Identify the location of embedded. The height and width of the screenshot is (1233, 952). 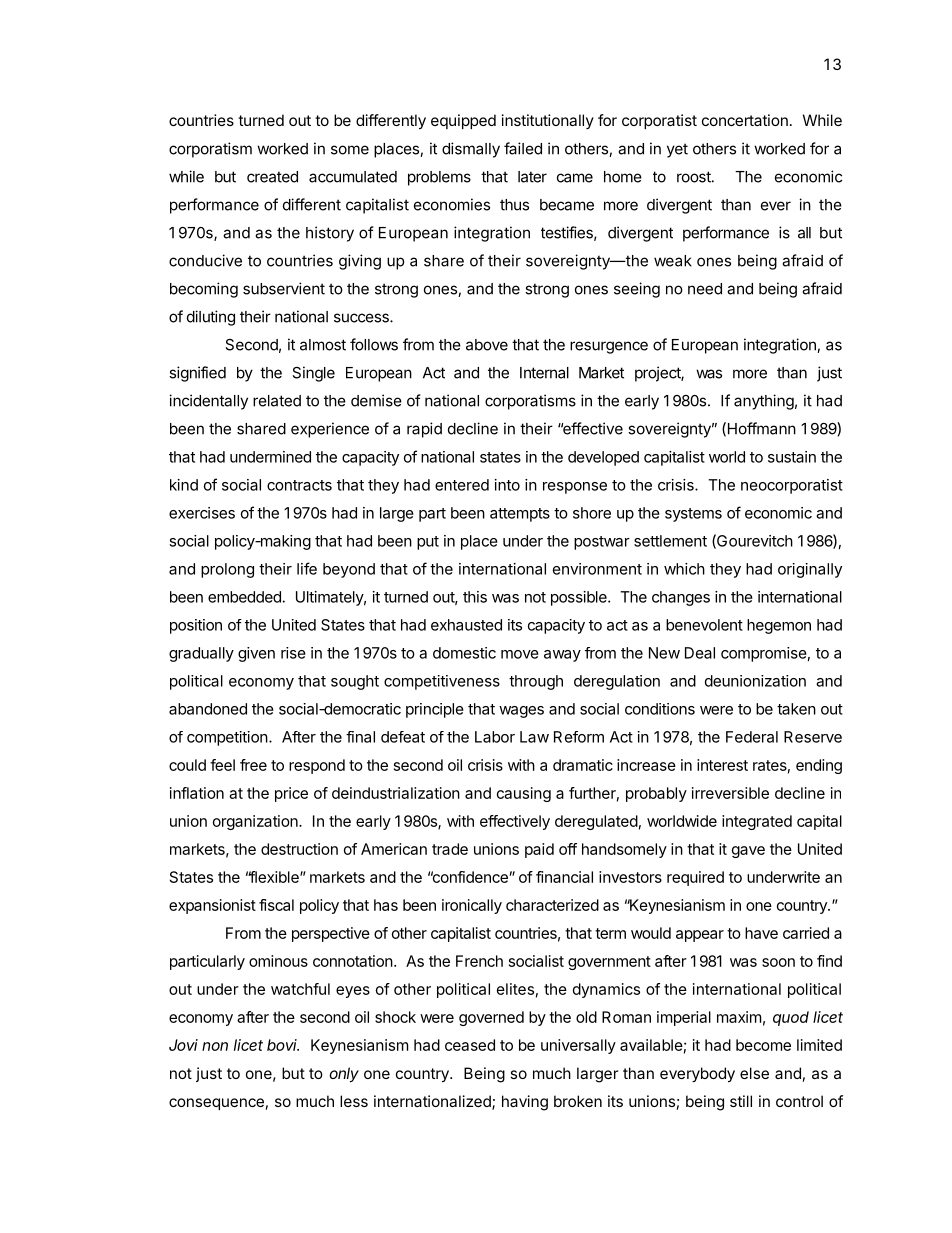
(244, 597).
